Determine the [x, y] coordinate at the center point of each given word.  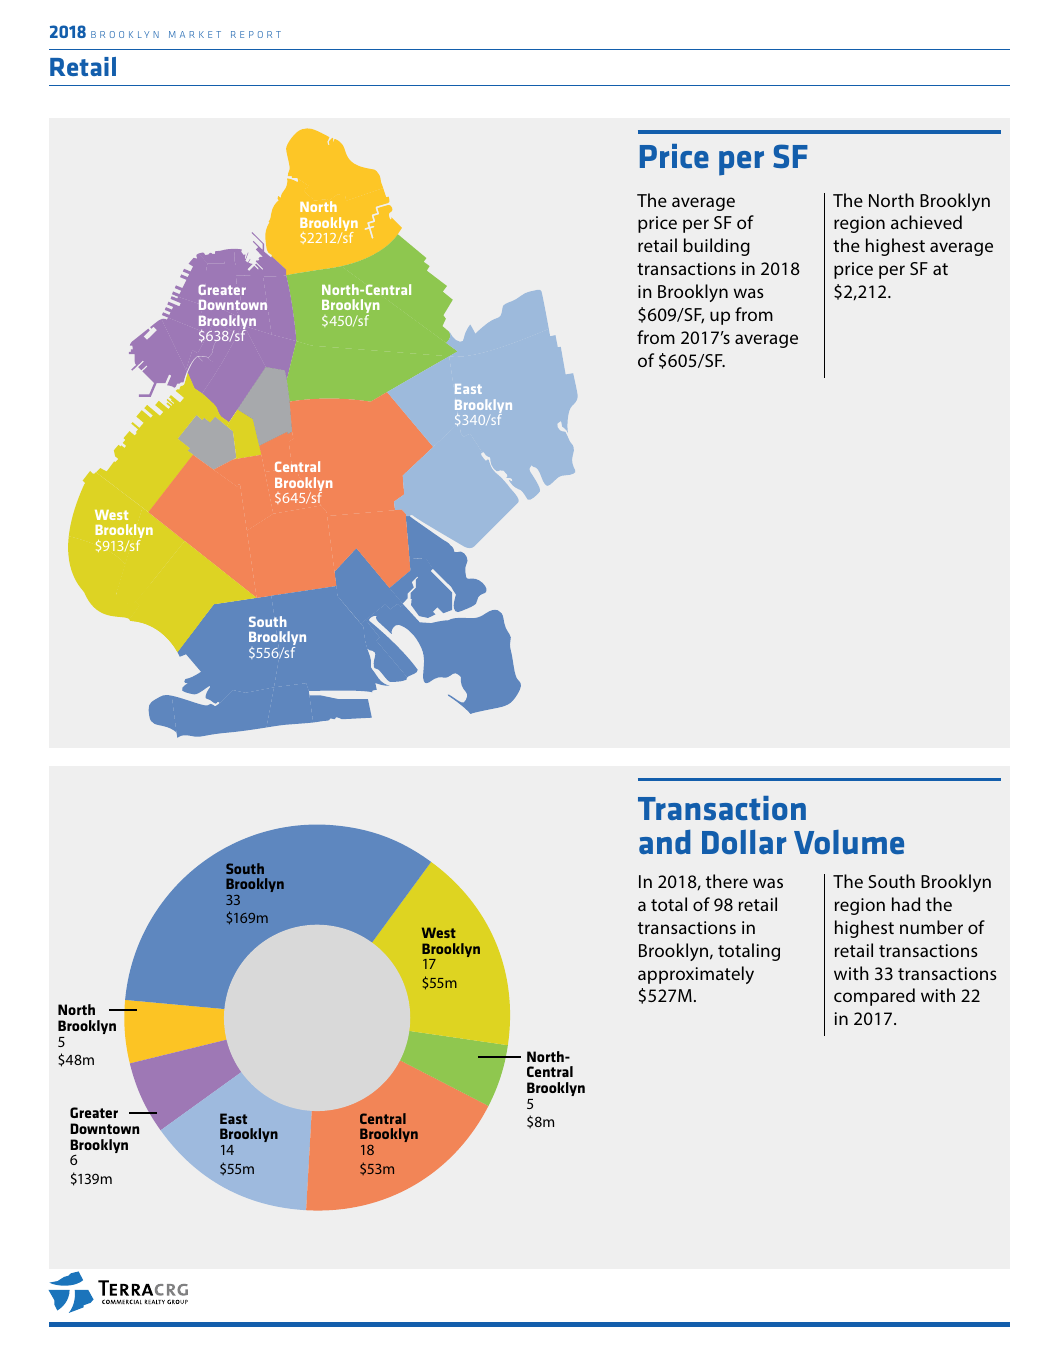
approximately [696, 975]
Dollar [744, 841]
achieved [926, 222]
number [931, 927]
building [717, 247]
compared [874, 997]
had [906, 904]
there [727, 881]
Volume [849, 842]
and [664, 842]
